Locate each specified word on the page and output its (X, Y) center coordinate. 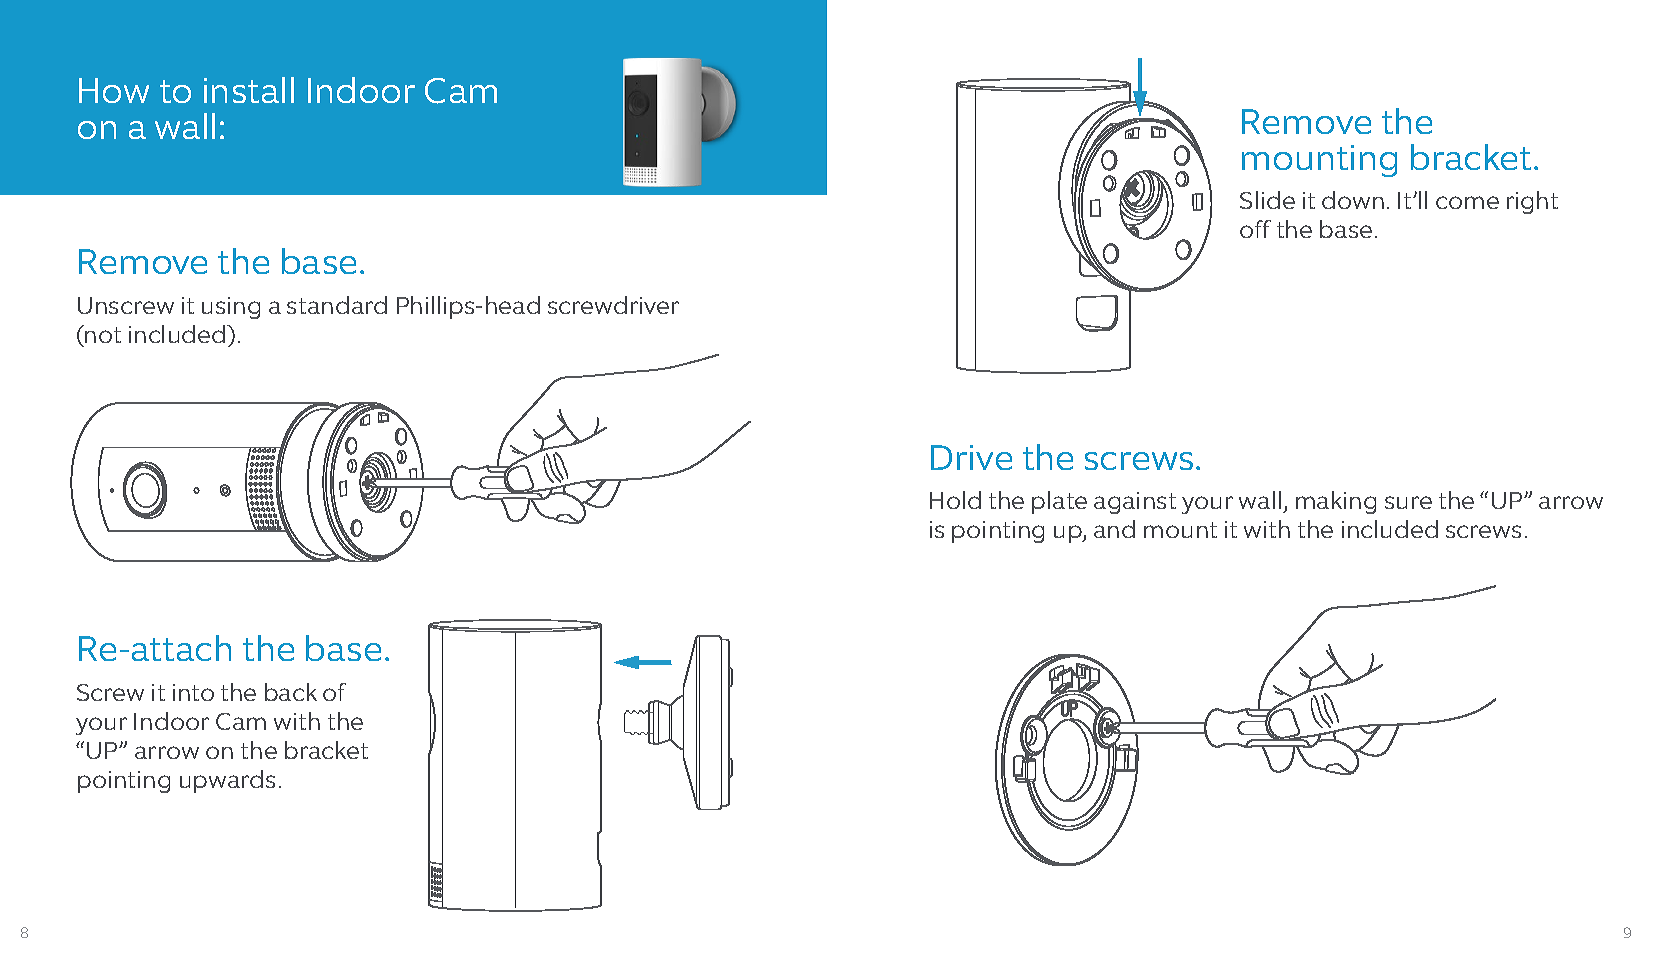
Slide (1267, 200)
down (1353, 200)
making (1336, 502)
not (102, 334)
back (291, 692)
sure (1408, 502)
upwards (227, 781)
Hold (955, 500)
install (249, 90)
